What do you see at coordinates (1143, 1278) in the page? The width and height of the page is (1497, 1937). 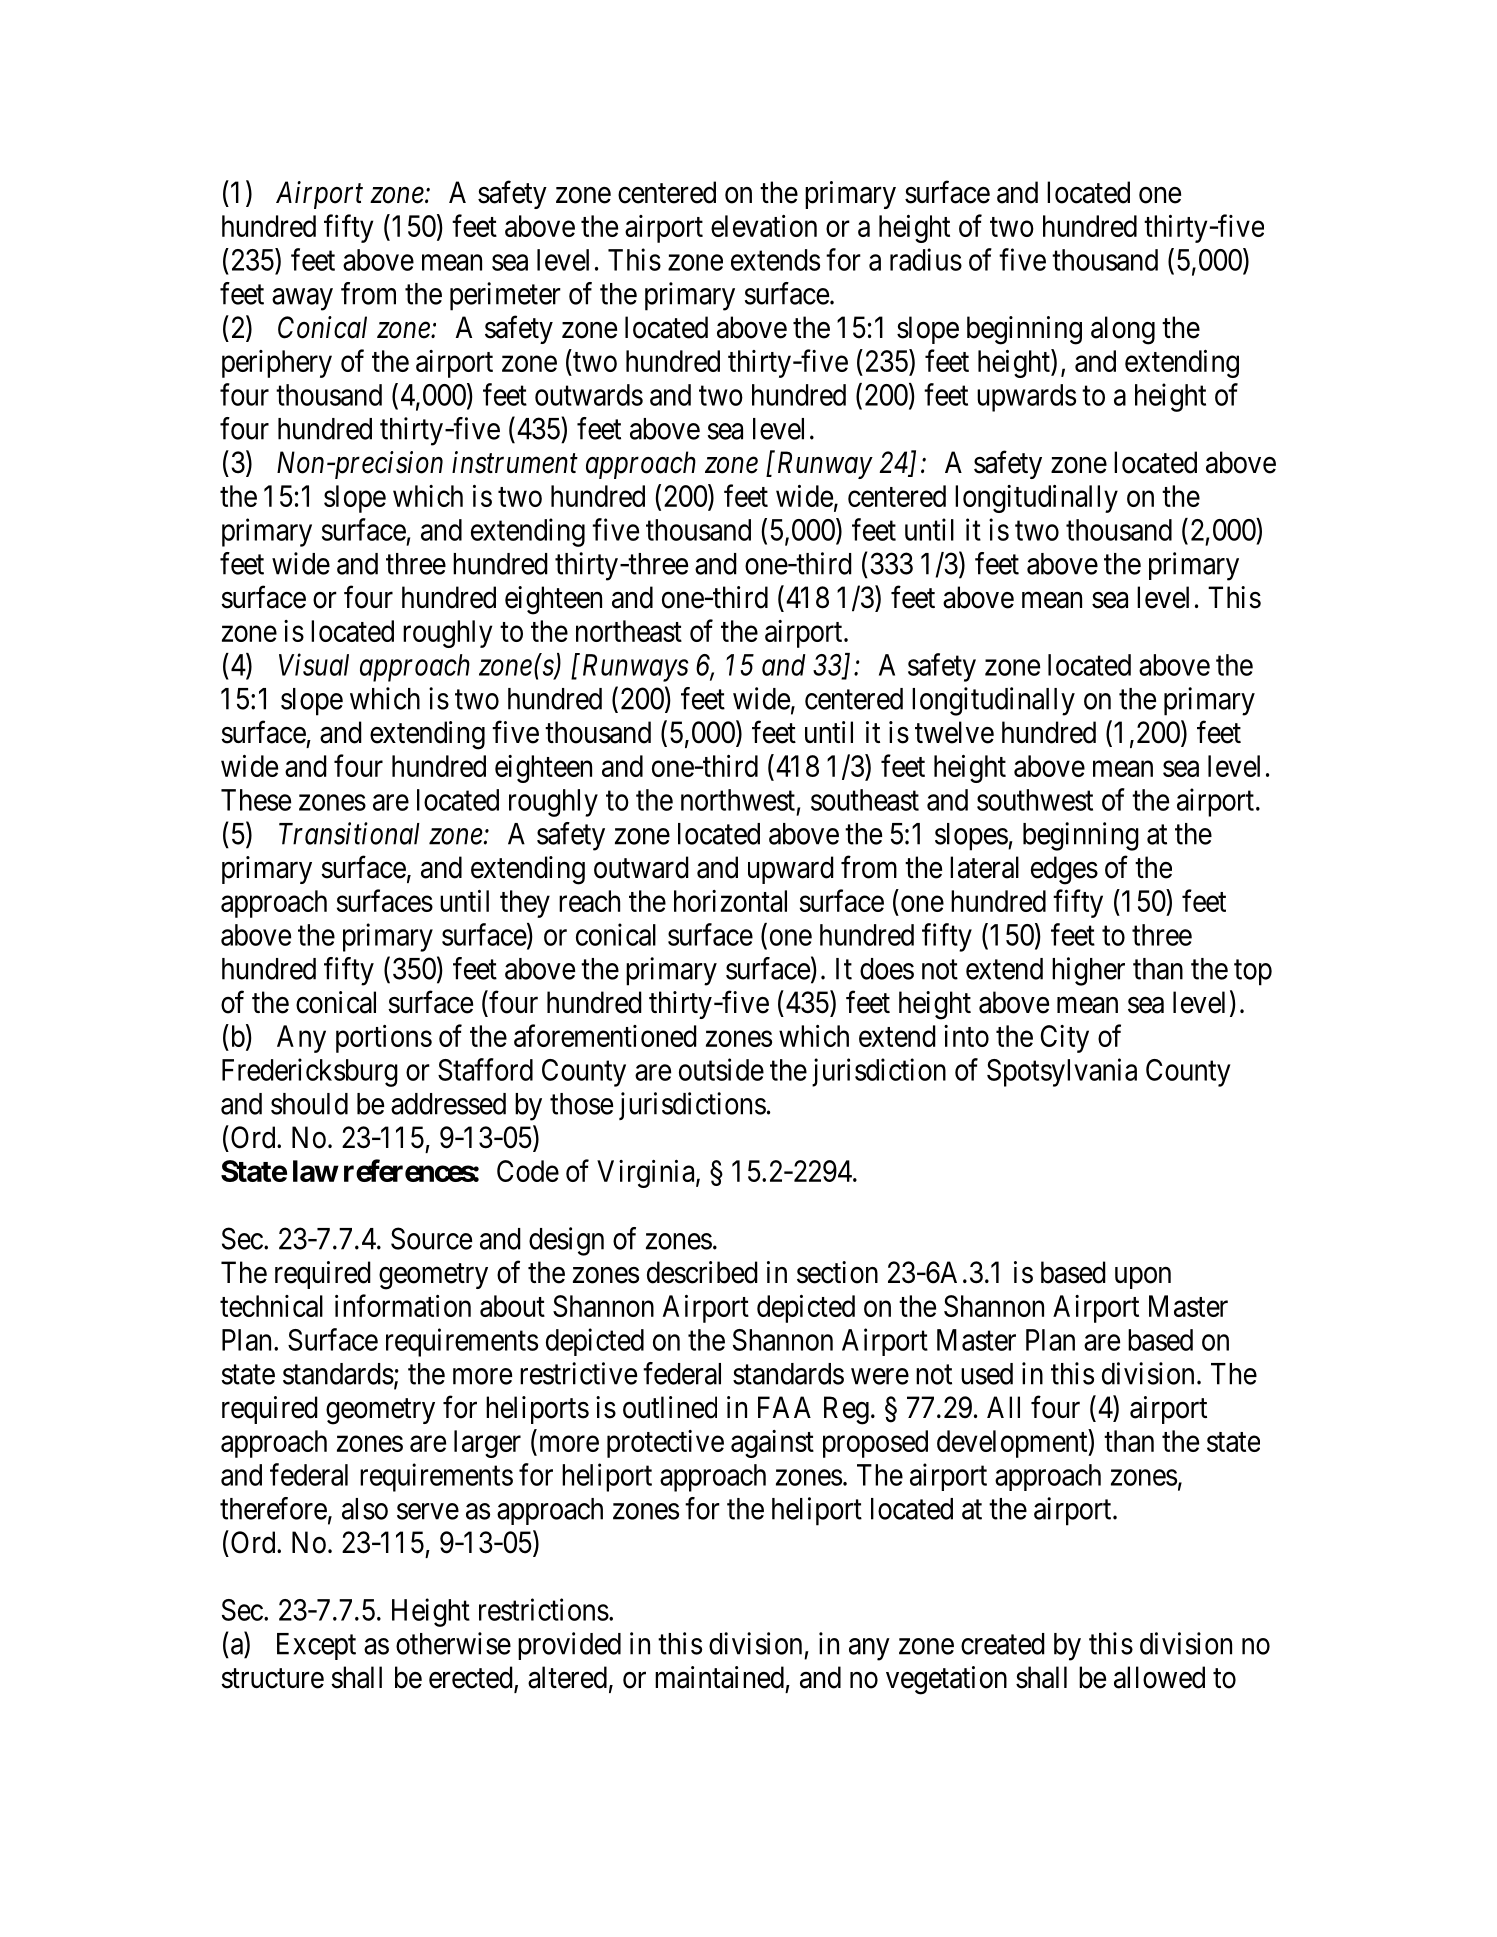 I see `upon` at bounding box center [1143, 1278].
